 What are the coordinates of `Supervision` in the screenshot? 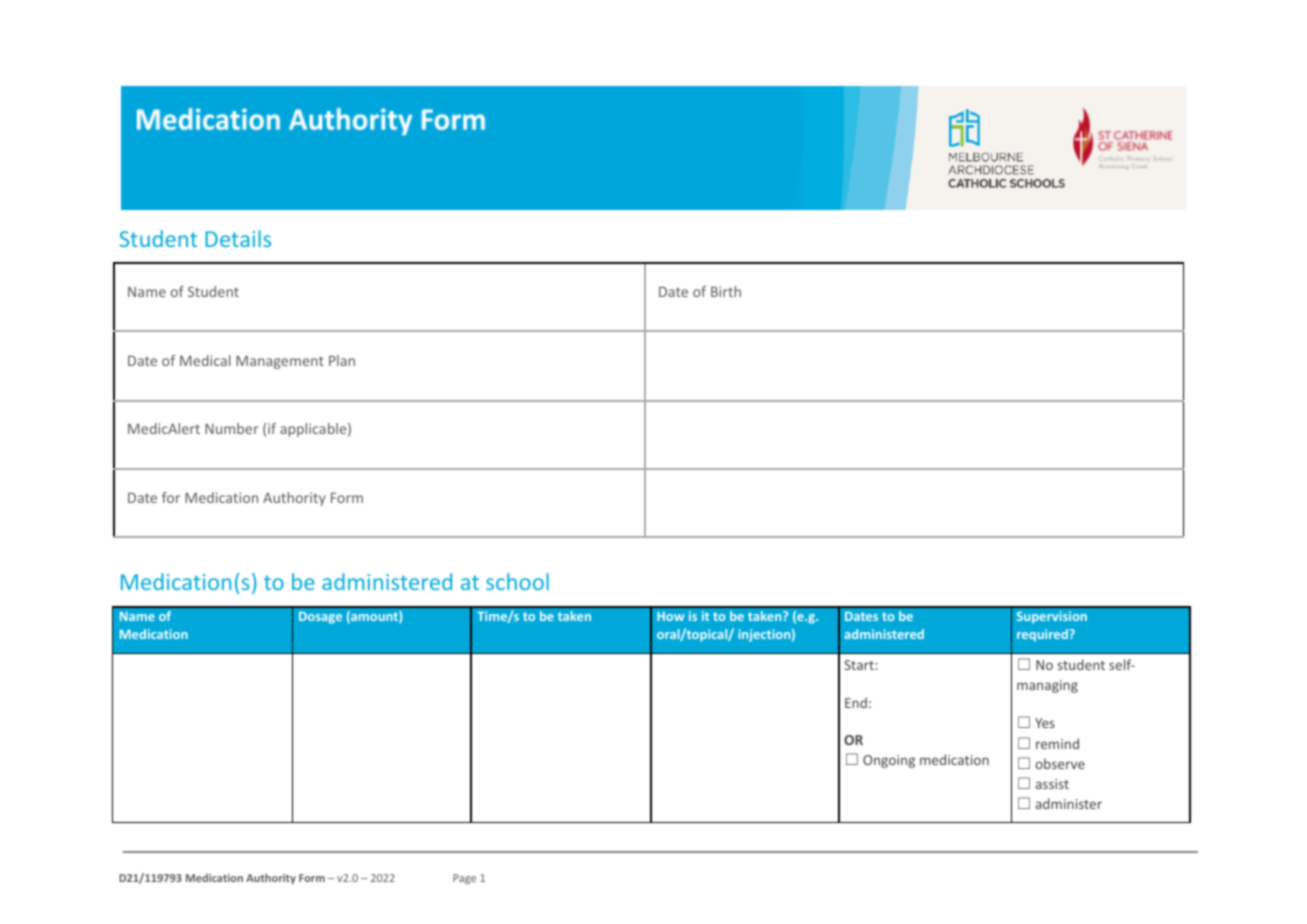 It's located at (1052, 617).
